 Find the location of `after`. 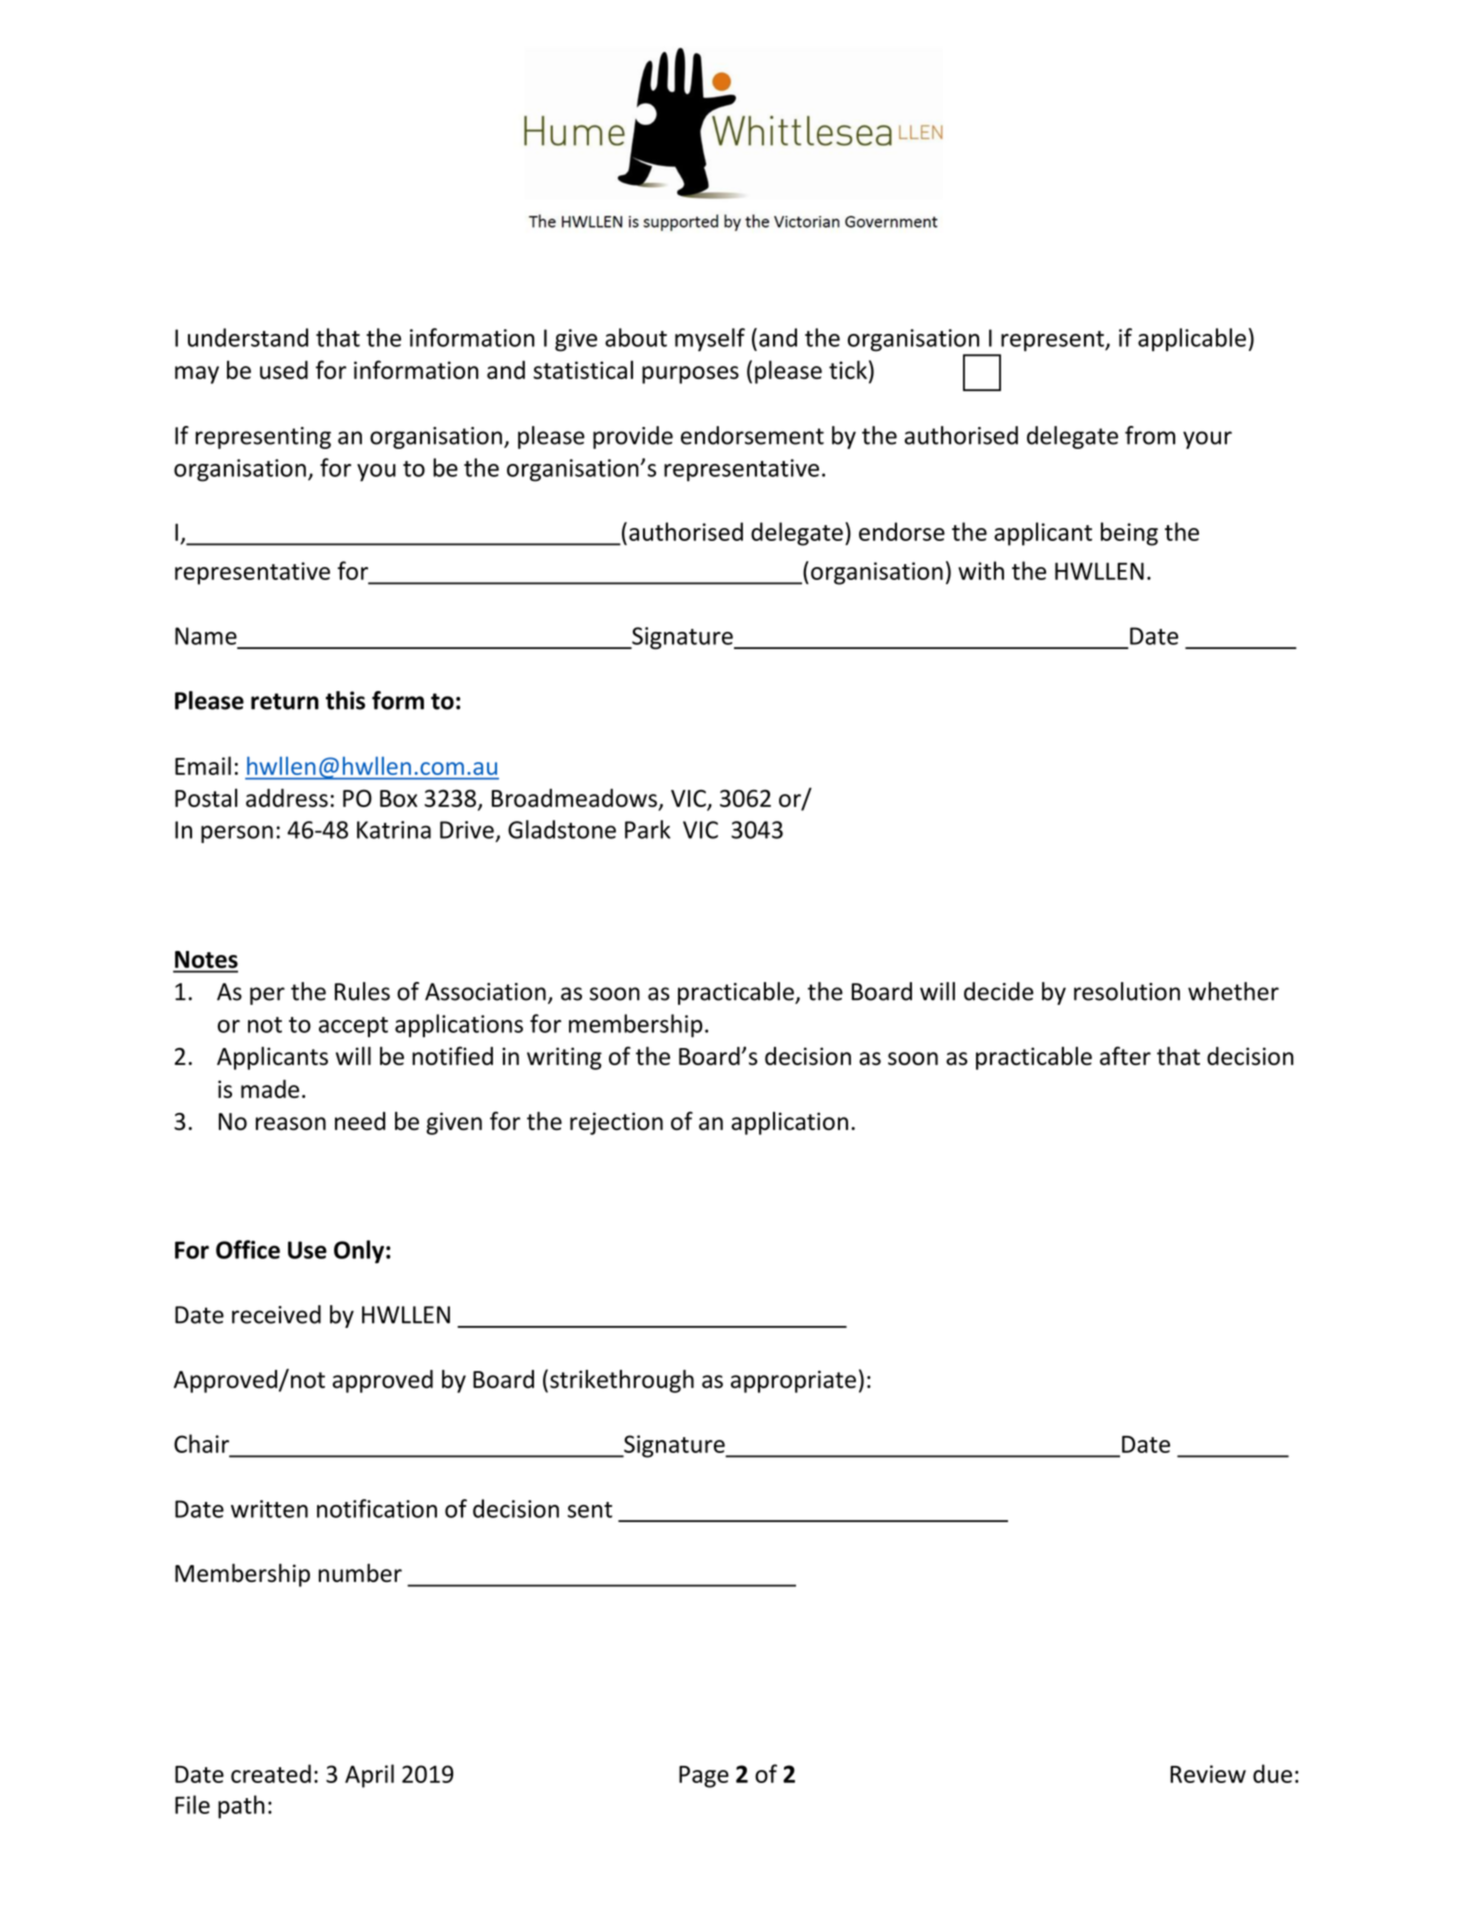

after is located at coordinates (1125, 1055).
